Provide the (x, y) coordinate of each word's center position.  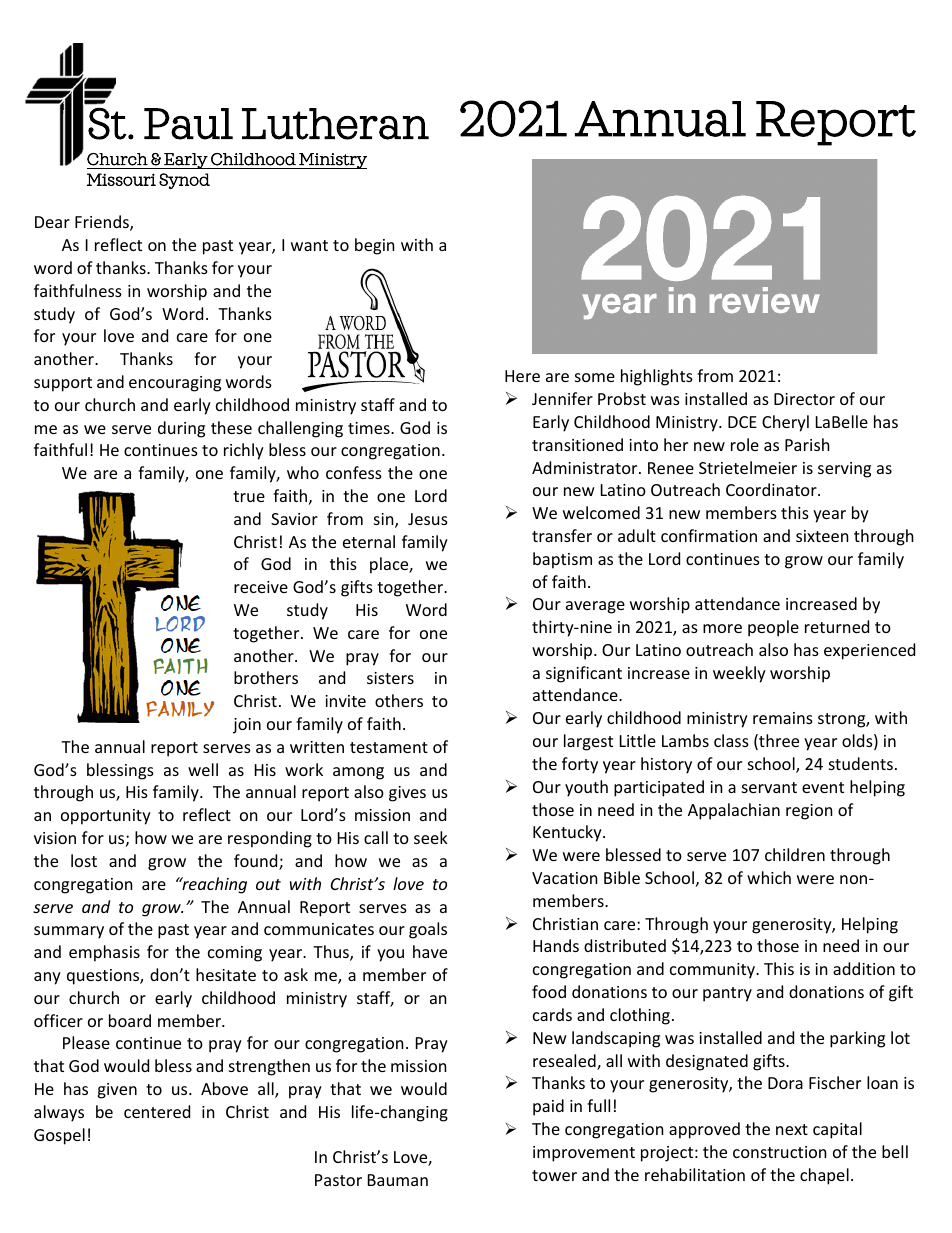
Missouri (121, 179)
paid (548, 1107)
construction (780, 1152)
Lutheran (335, 124)
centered (157, 1111)
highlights (657, 377)
